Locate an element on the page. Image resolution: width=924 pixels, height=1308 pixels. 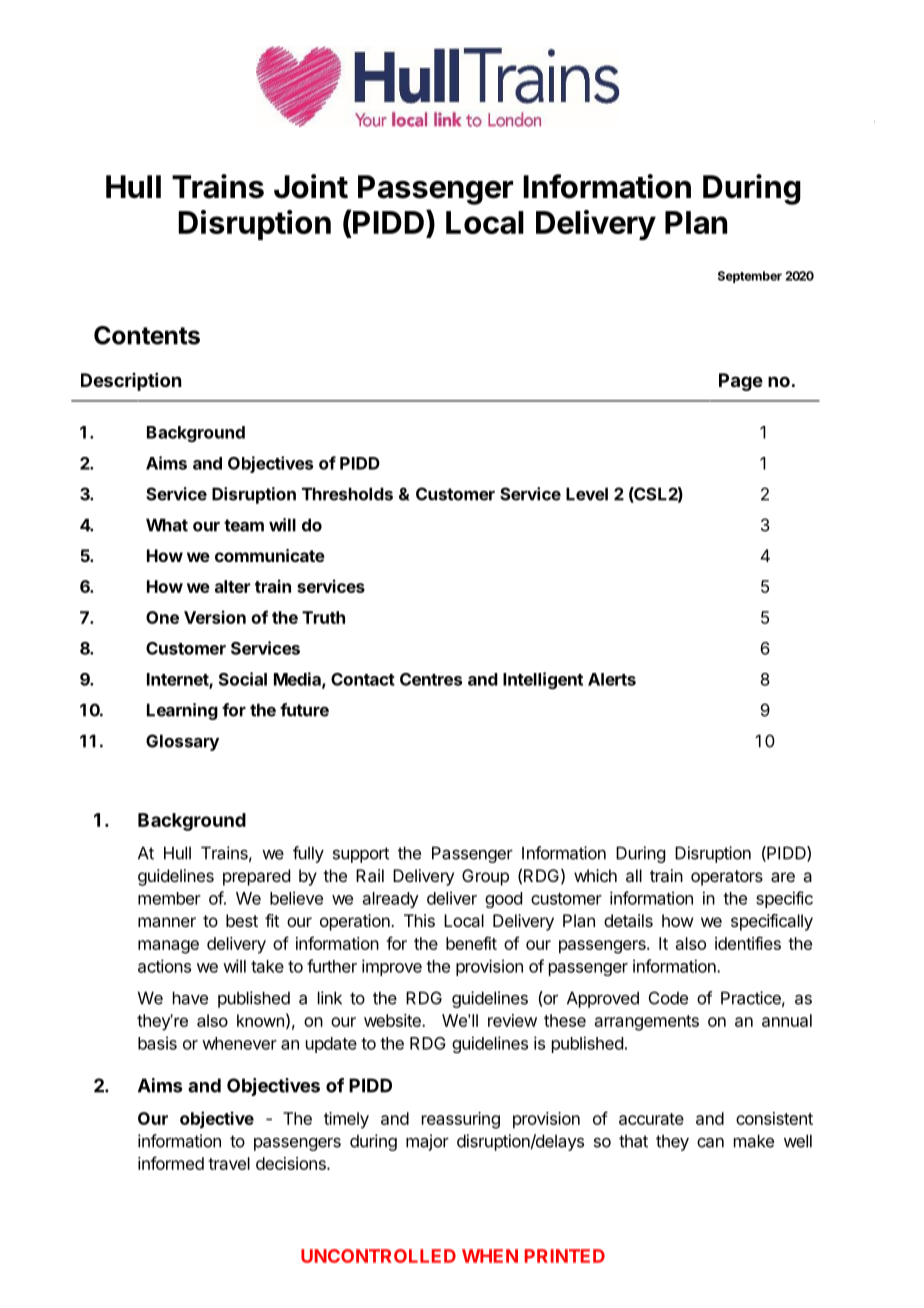
UNCONTROLLED is located at coordinates (378, 1256).
